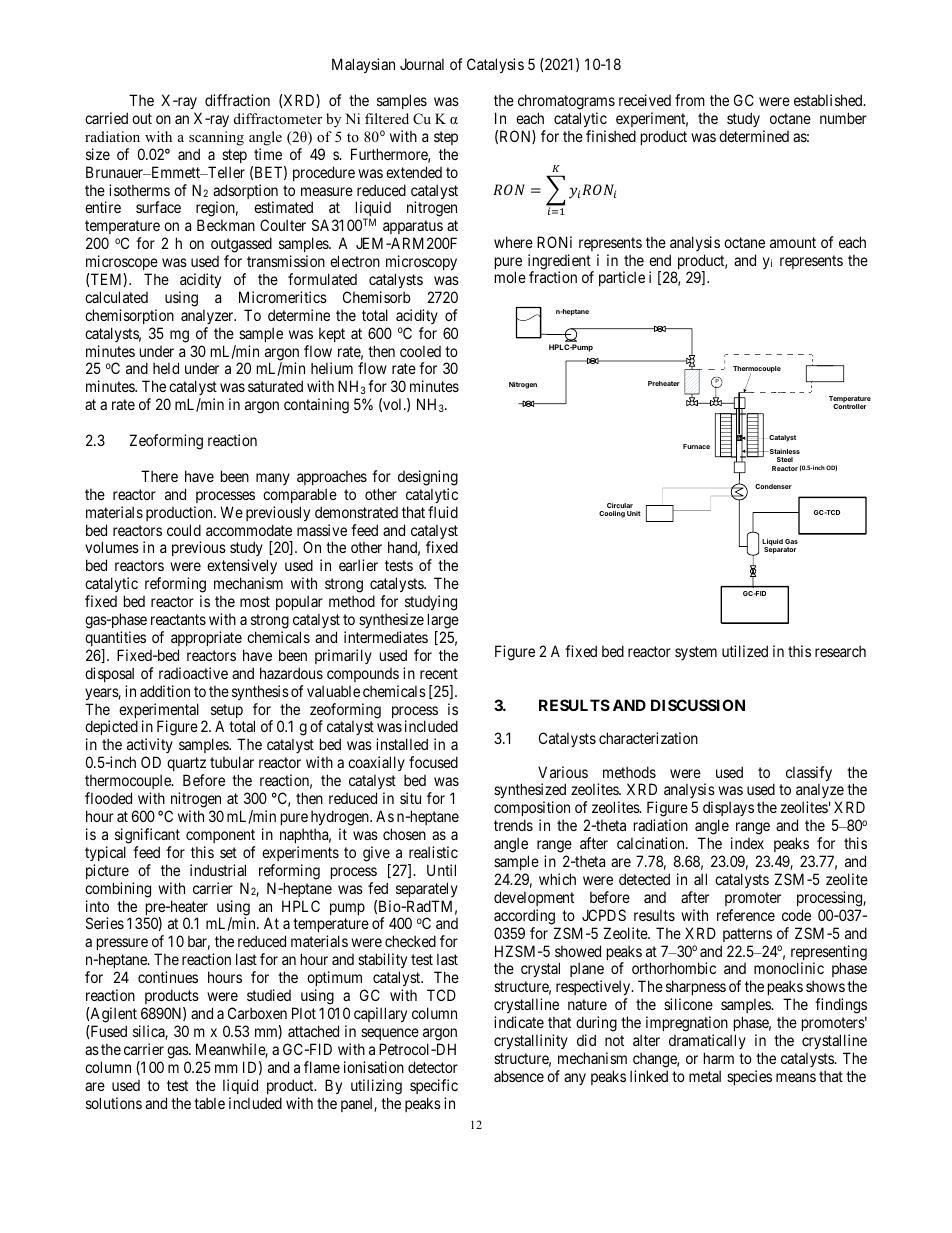 This screenshot has height=1233, width=952. What do you see at coordinates (495, 65) in the screenshot?
I see `Catalysis` at bounding box center [495, 65].
